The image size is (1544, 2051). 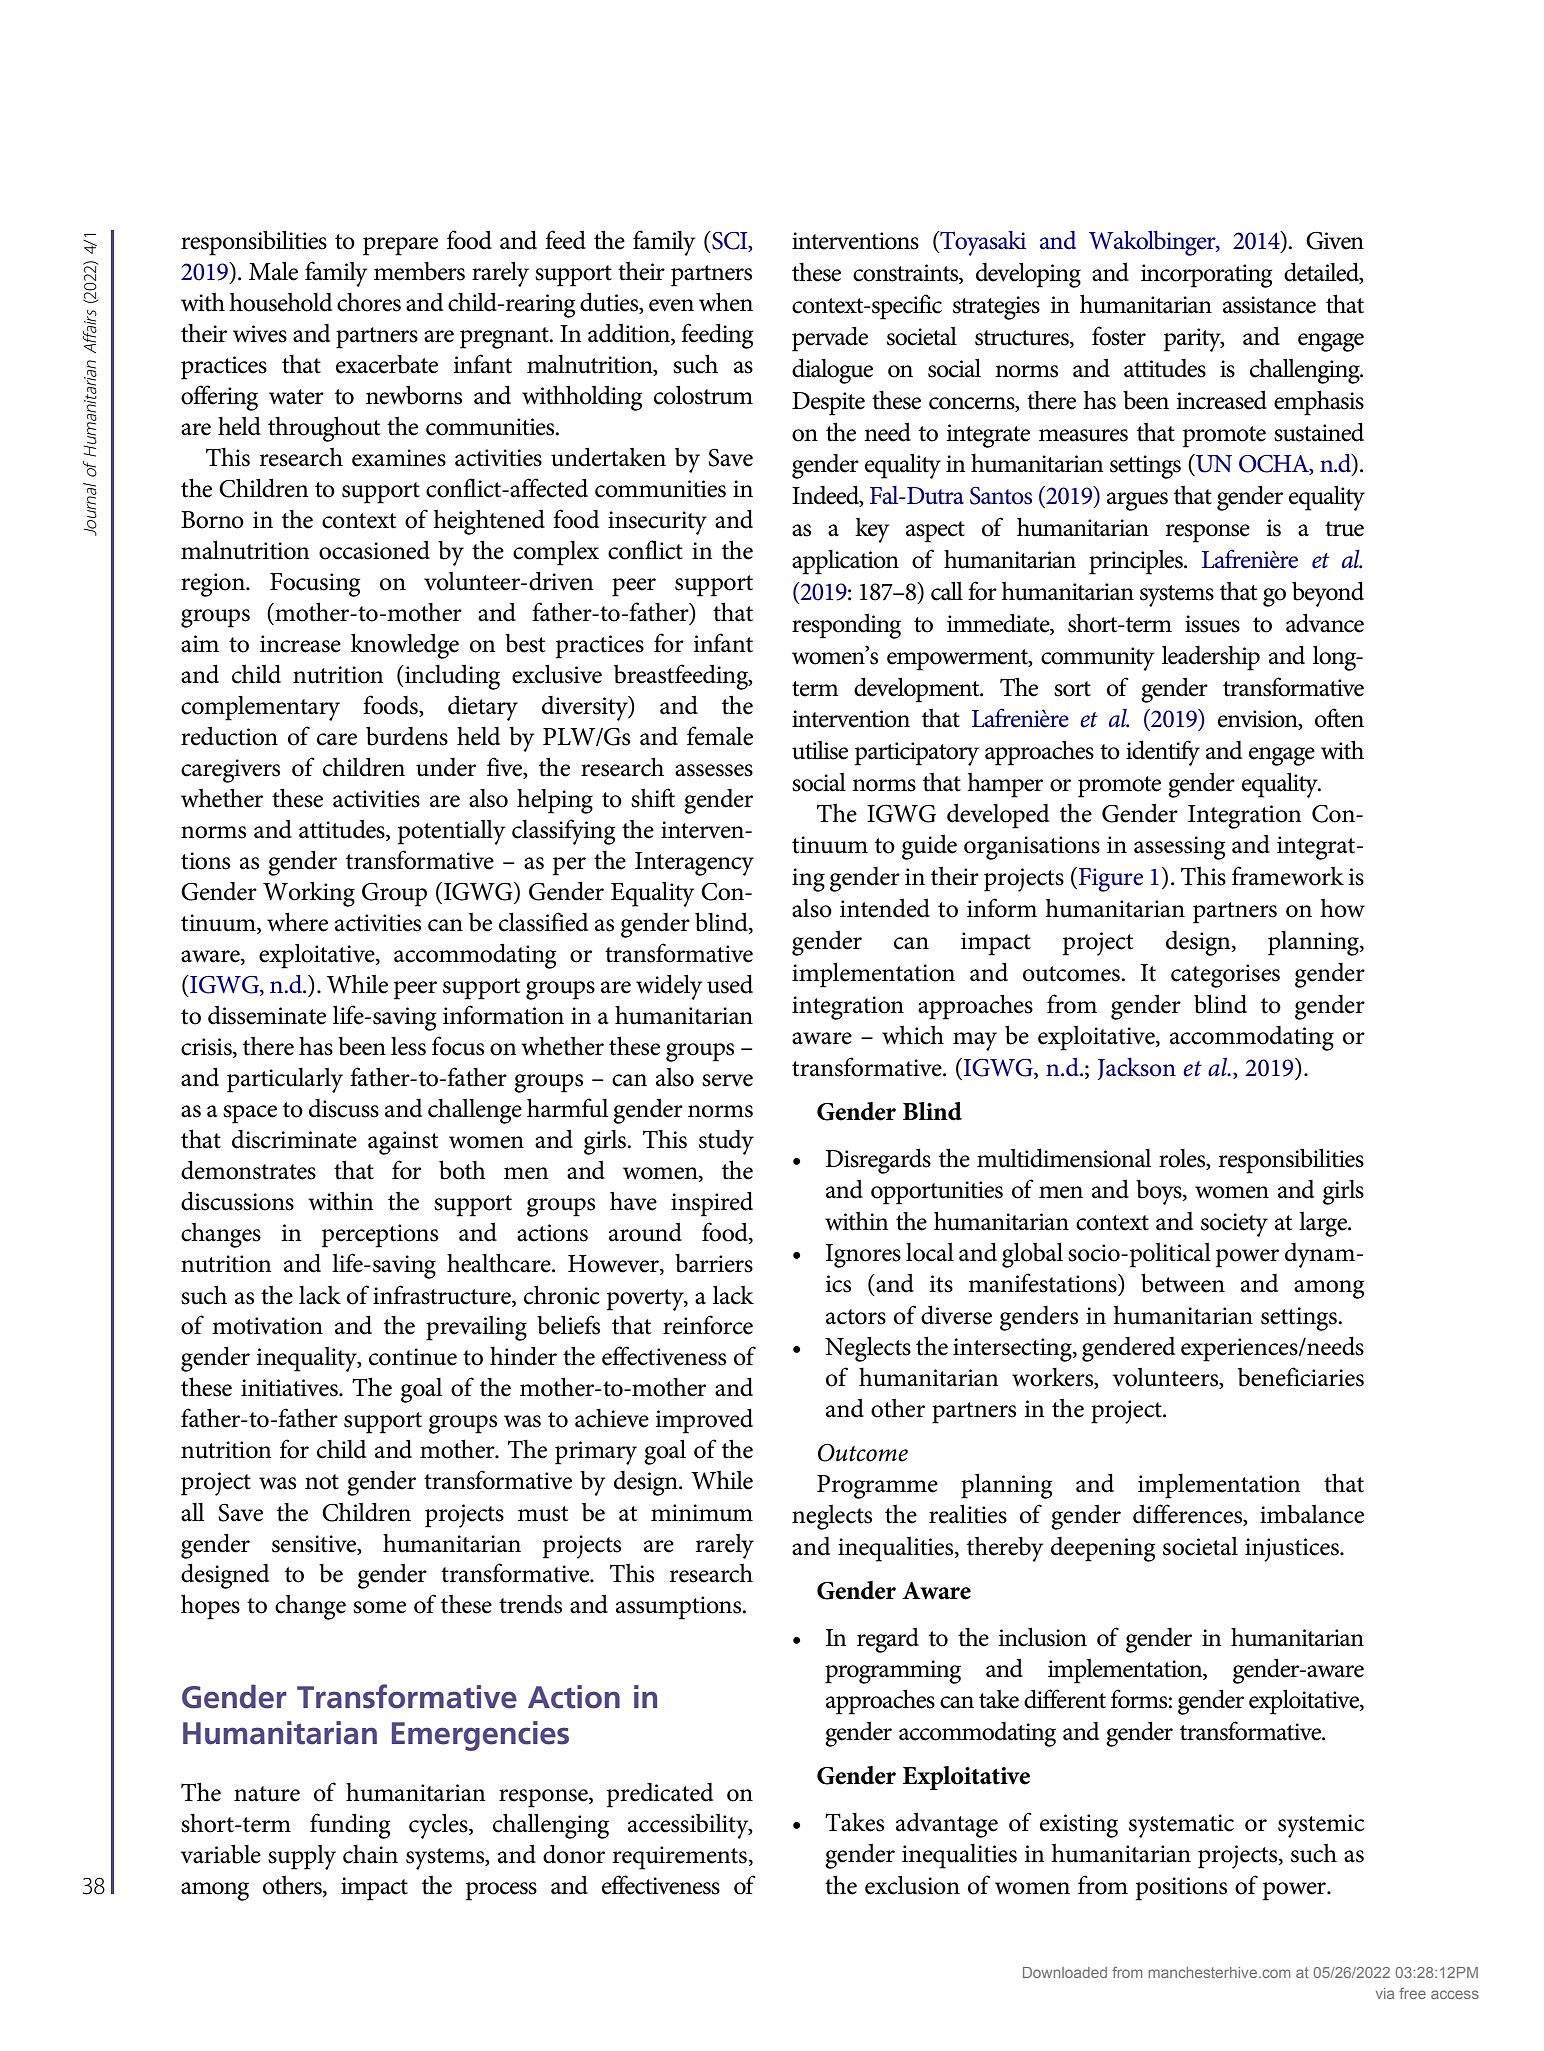 I want to click on burdens, so click(x=407, y=736).
